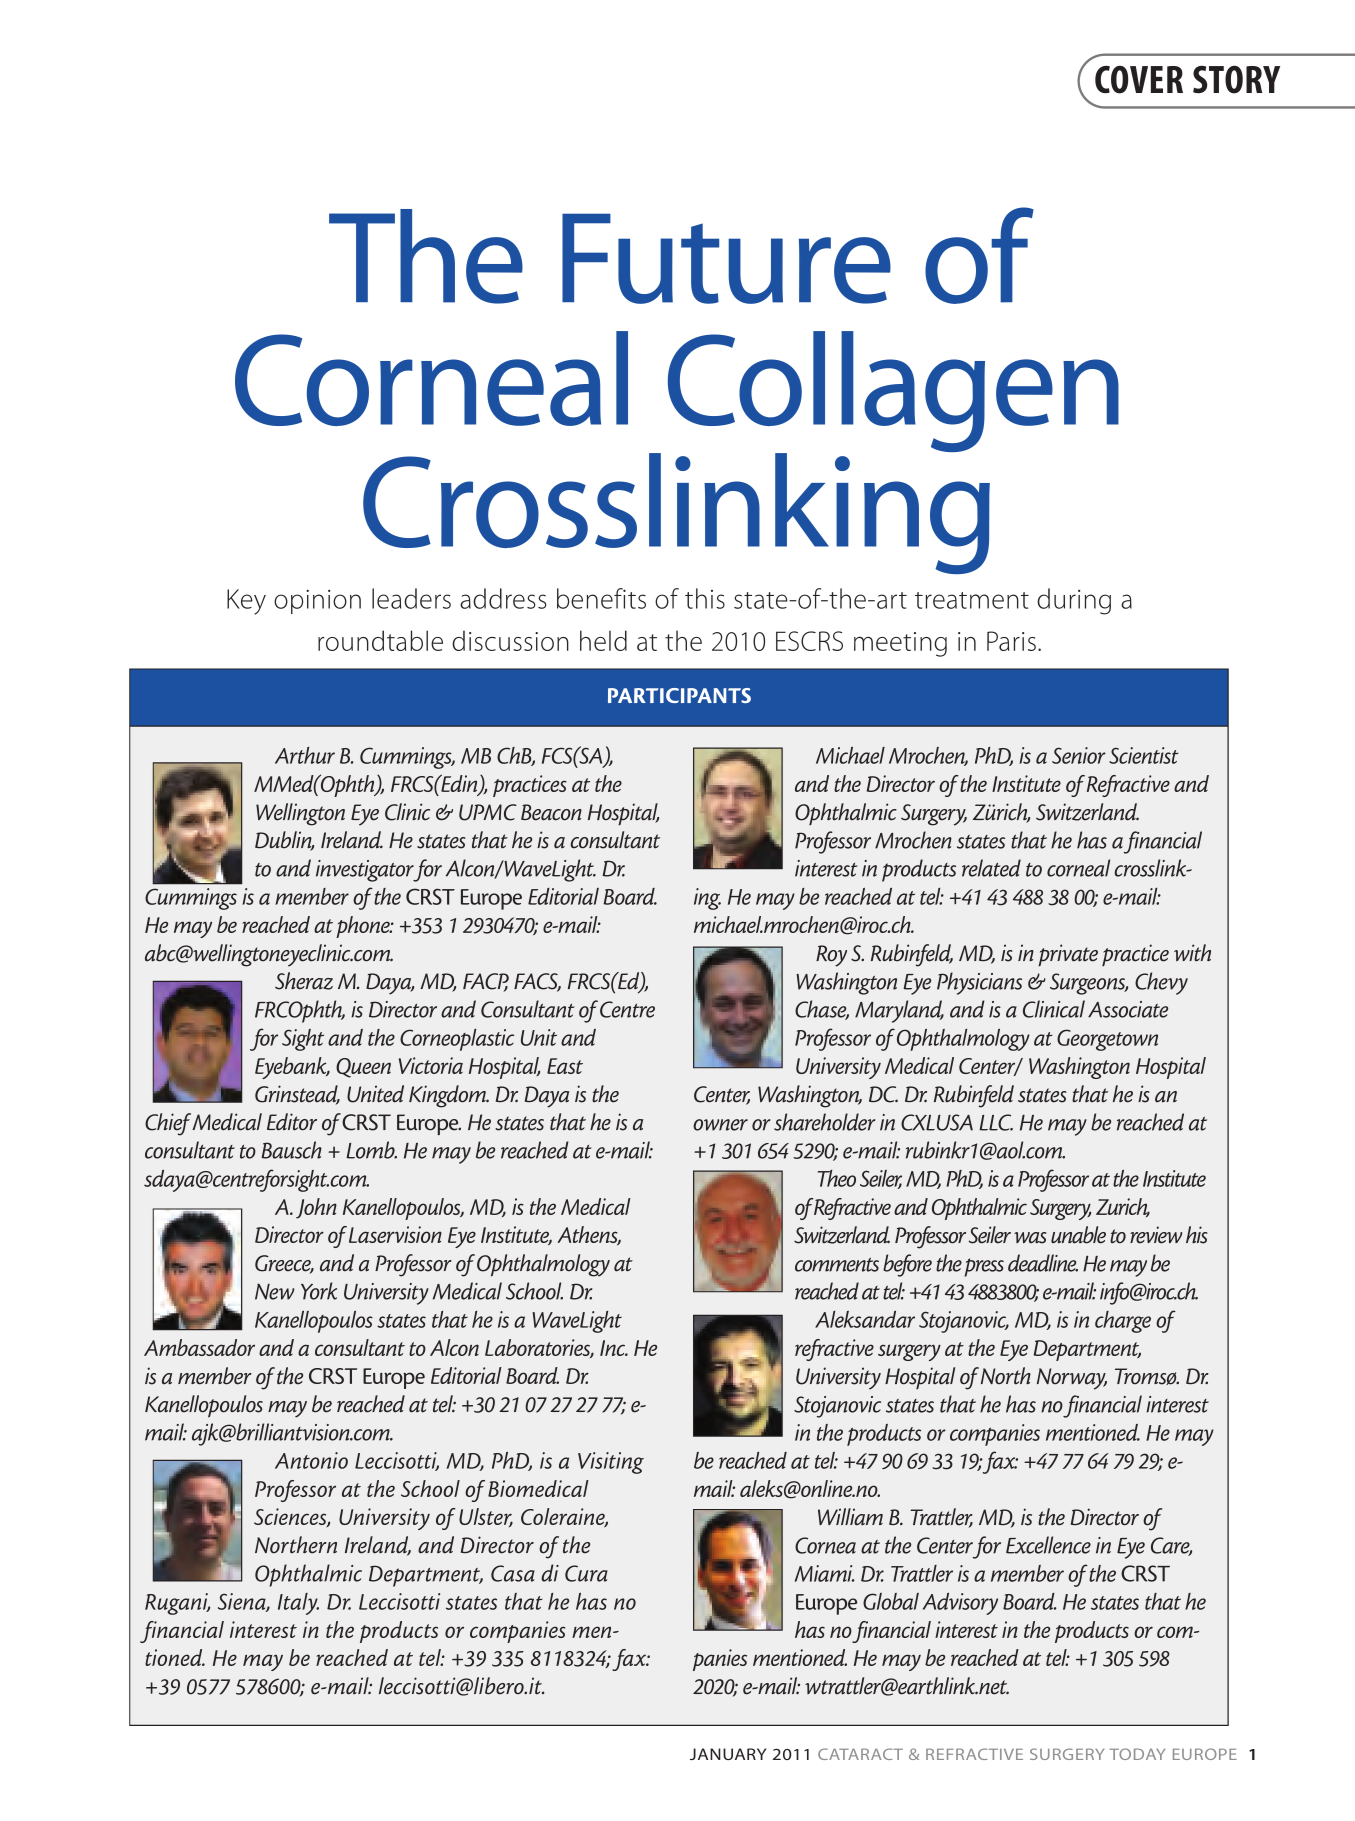 The height and width of the screenshot is (1821, 1355). What do you see at coordinates (298, 1604) in the screenshot?
I see `Italy` at bounding box center [298, 1604].
